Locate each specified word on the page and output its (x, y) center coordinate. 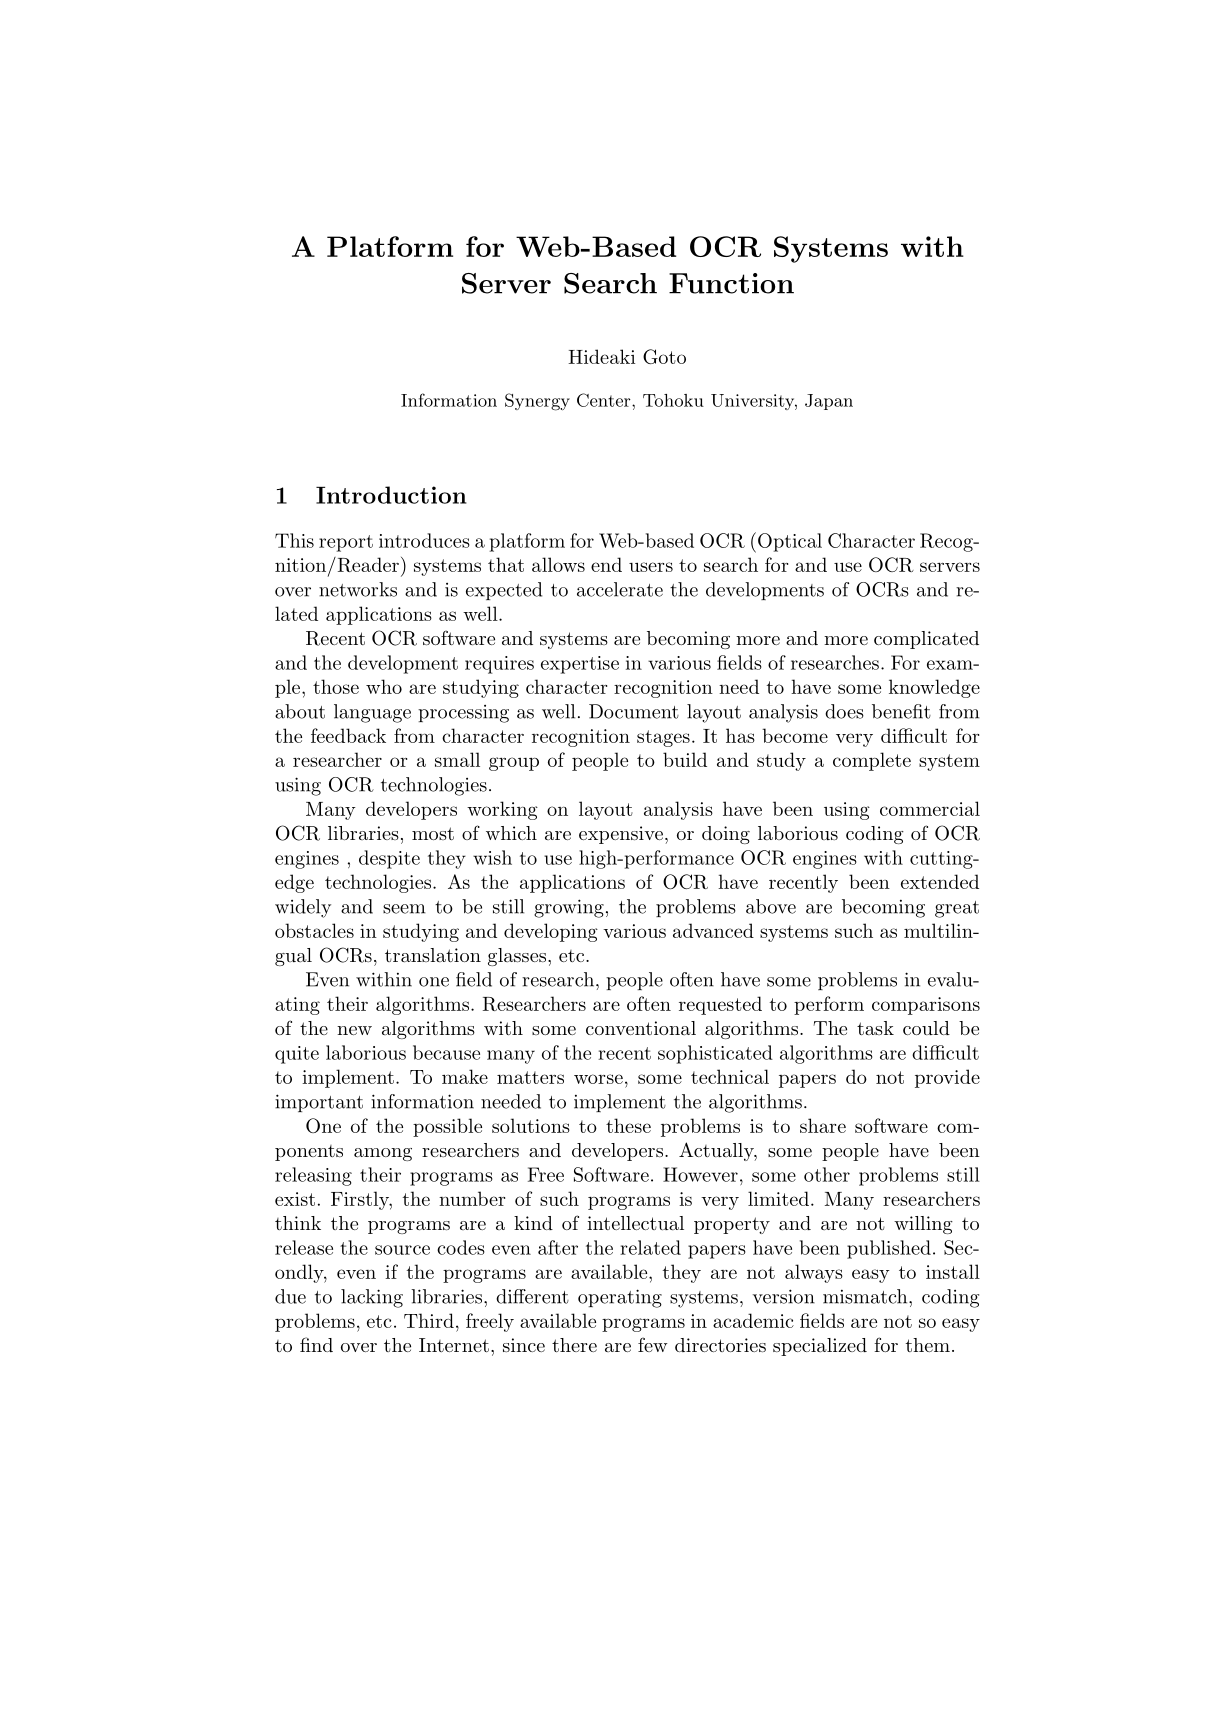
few (652, 1344)
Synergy (537, 402)
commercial (930, 808)
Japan (829, 402)
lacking (372, 1298)
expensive (621, 835)
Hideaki (601, 356)
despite (389, 859)
